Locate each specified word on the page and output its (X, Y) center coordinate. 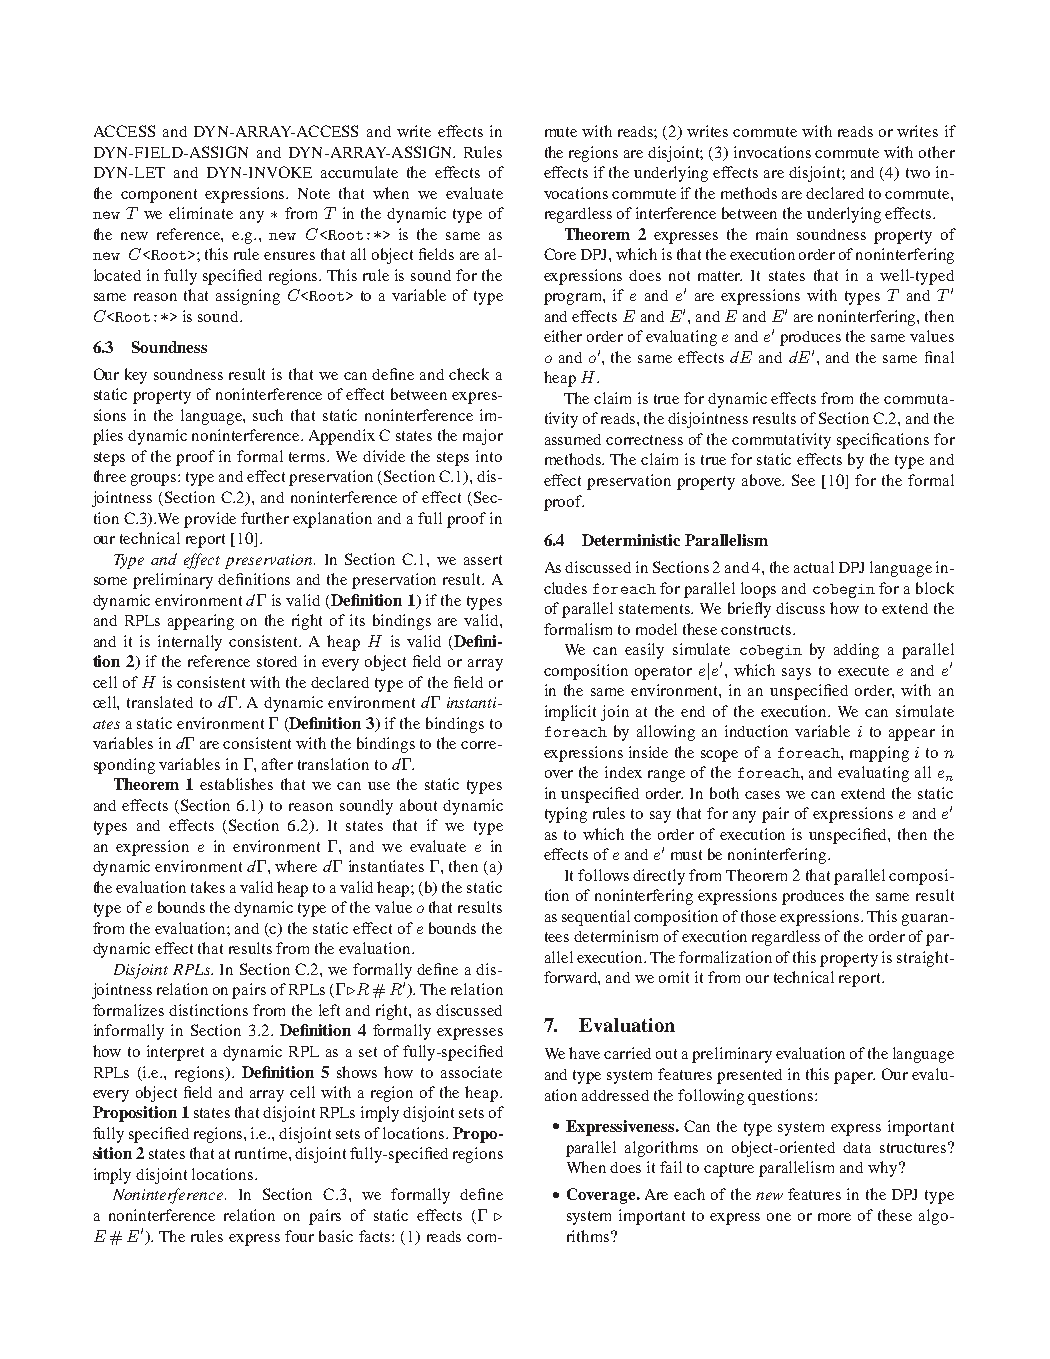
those (758, 916)
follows (603, 875)
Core (560, 254)
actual (814, 567)
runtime (262, 1153)
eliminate (201, 213)
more (834, 1217)
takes (208, 887)
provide (210, 520)
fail (671, 1167)
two (918, 173)
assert (483, 560)
